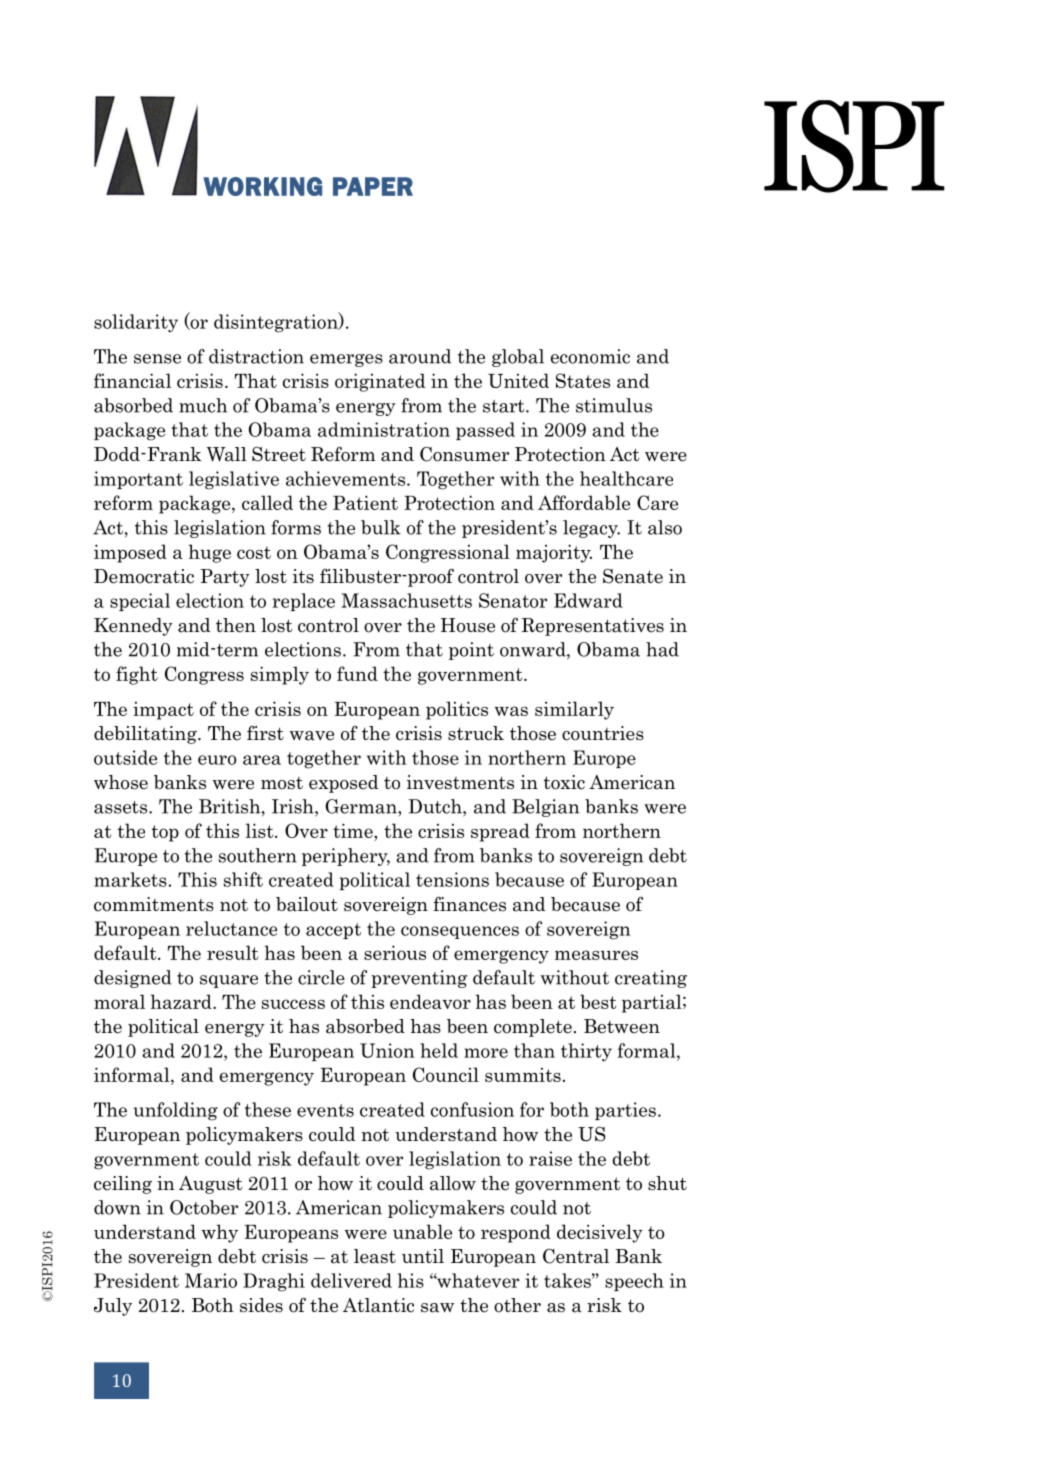 This page has height=1468, width=1038. What do you see at coordinates (262, 186) in the page?
I see `WORKING` at bounding box center [262, 186].
